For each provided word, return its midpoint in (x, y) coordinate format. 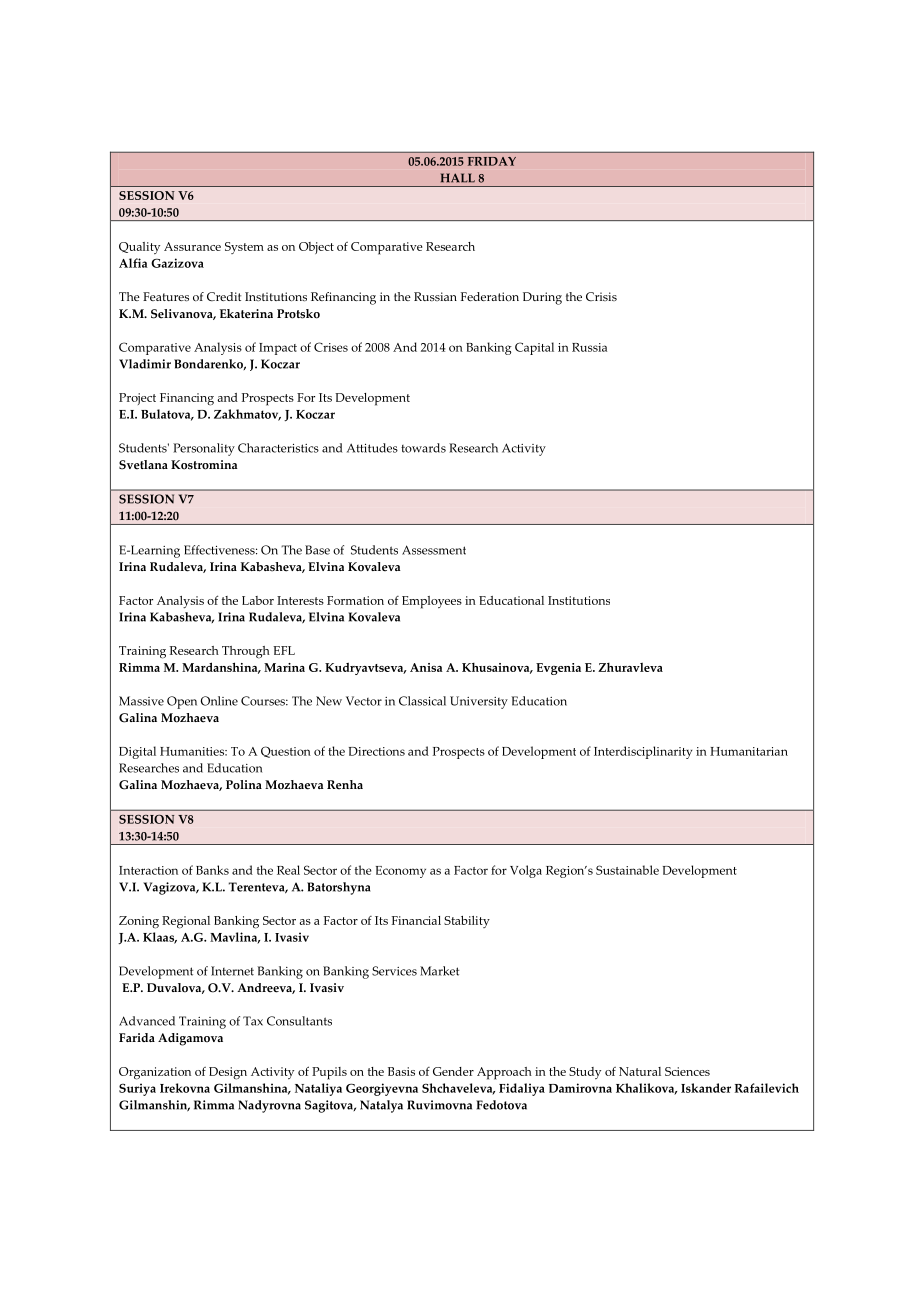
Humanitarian (749, 751)
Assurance (192, 246)
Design (228, 1073)
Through (246, 652)
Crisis (601, 296)
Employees (432, 602)
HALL (458, 178)
